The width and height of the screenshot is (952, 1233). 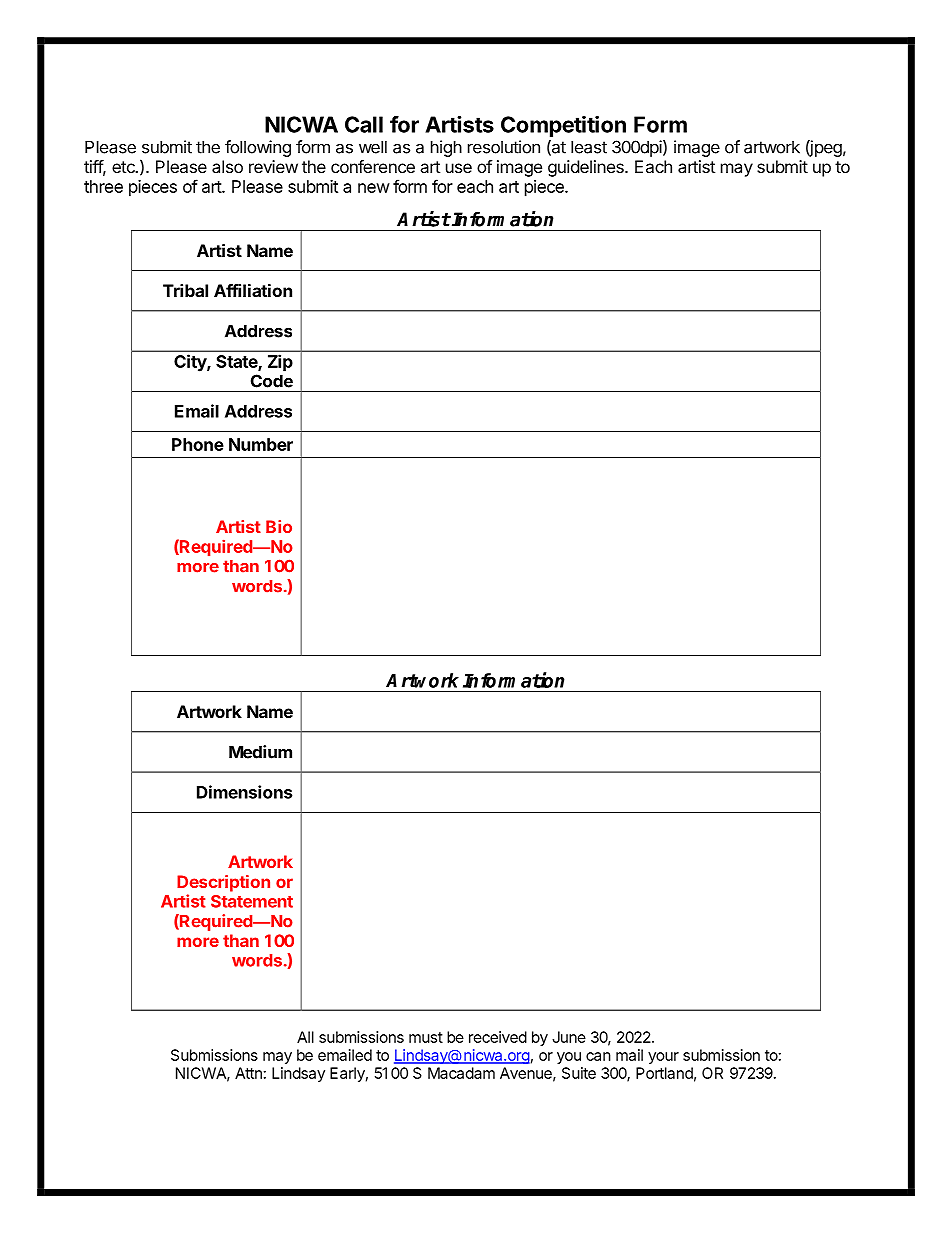 What do you see at coordinates (124, 167) in the screenshot?
I see `etc` at bounding box center [124, 167].
